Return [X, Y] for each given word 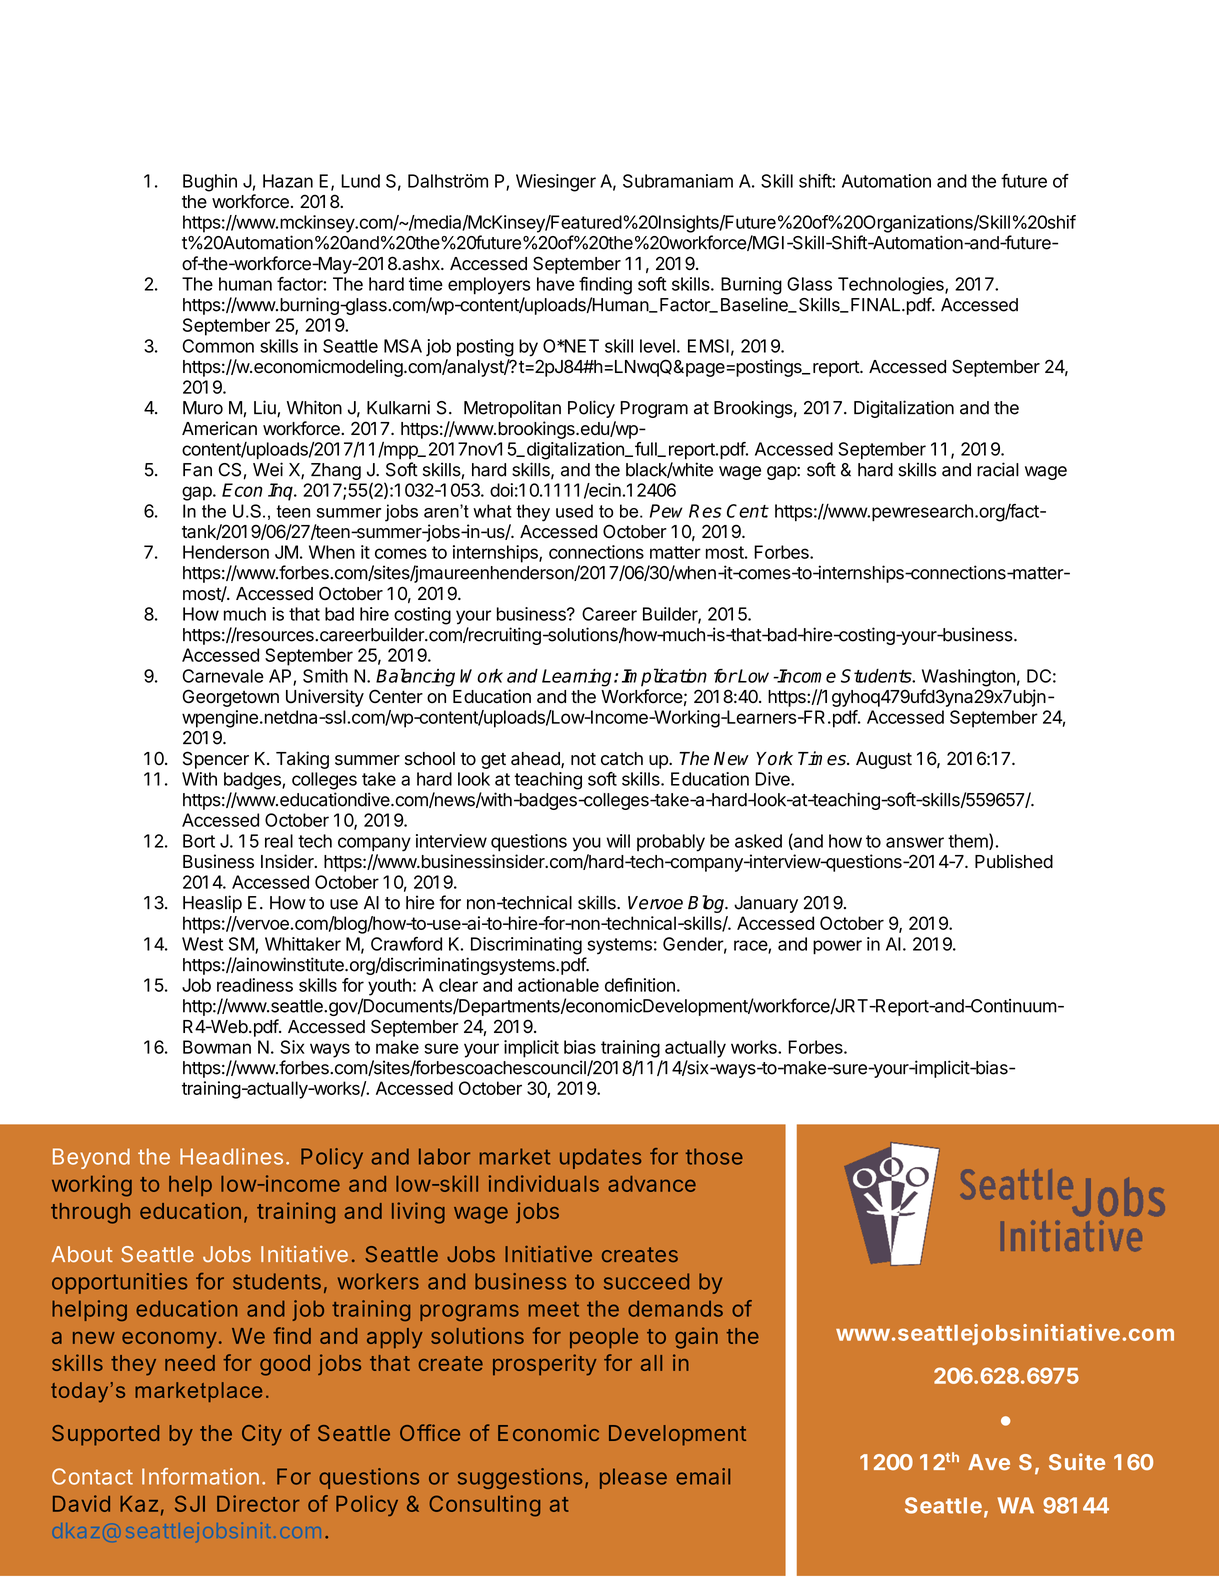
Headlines [231, 1156]
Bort [199, 841]
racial [998, 469]
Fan [197, 470]
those [714, 1156]
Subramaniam [678, 181]
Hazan [288, 181]
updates [600, 1158]
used [574, 511]
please [633, 1478]
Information [200, 1476]
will [618, 841]
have [556, 284]
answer [915, 842]
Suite [1077, 1461]
